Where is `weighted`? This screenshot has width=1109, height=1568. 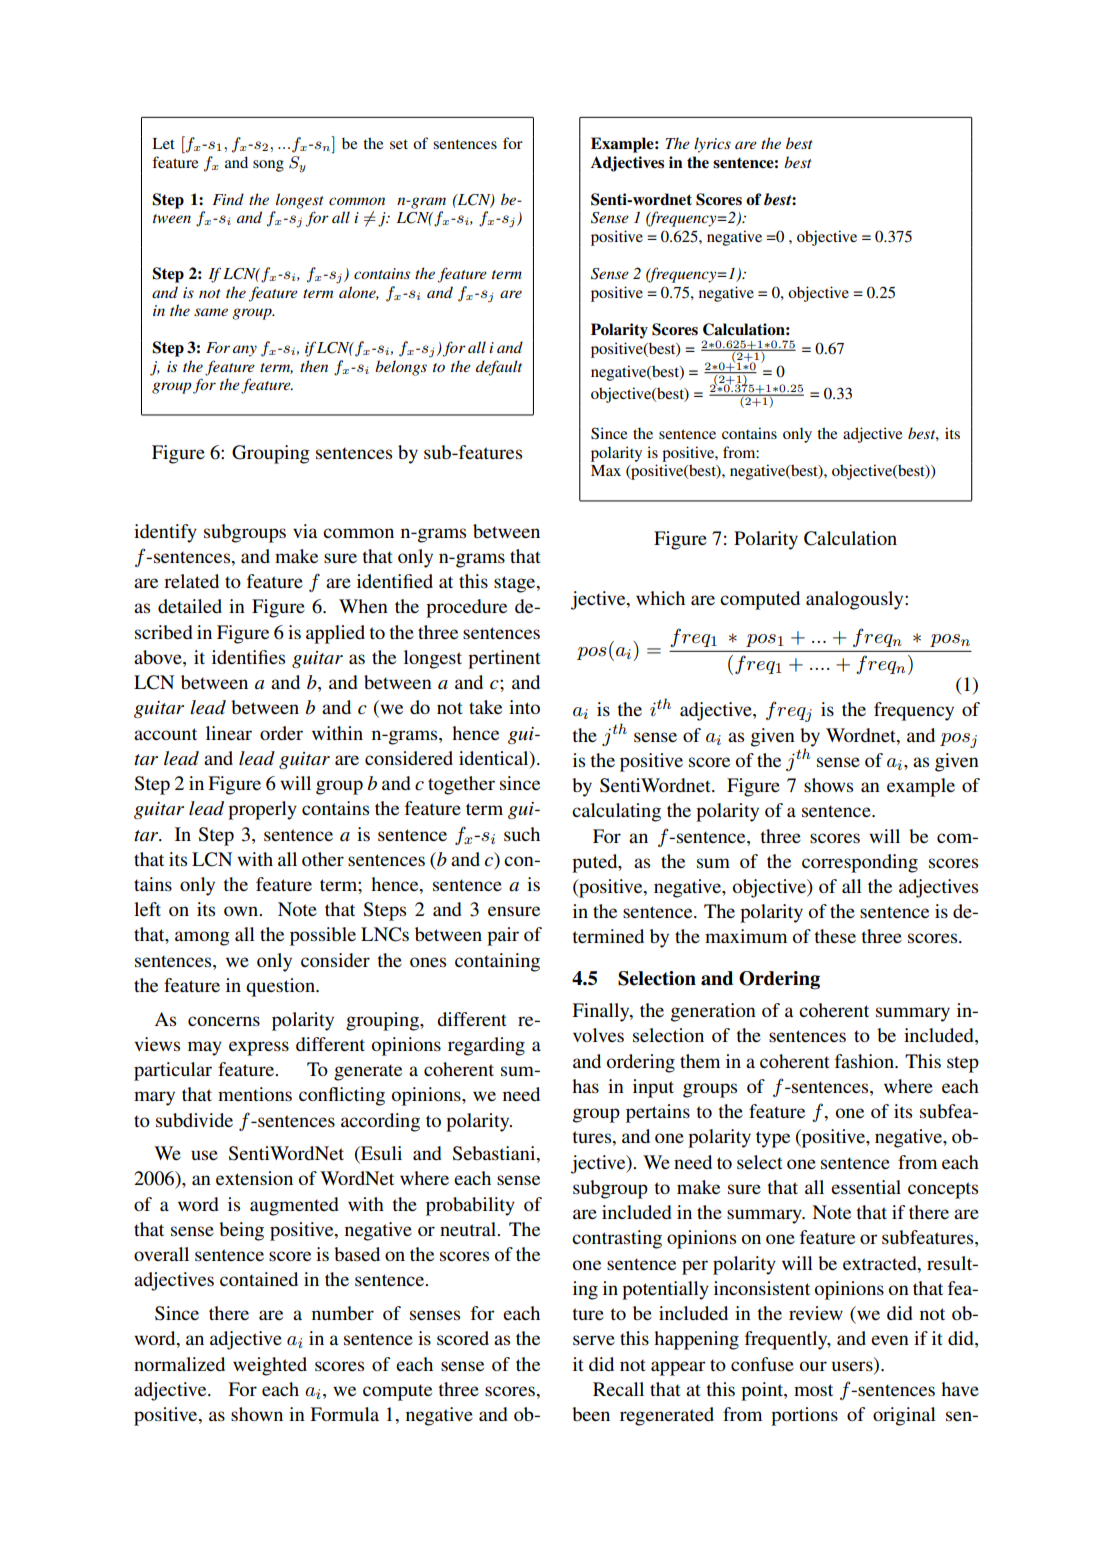 weighted is located at coordinates (270, 1366).
